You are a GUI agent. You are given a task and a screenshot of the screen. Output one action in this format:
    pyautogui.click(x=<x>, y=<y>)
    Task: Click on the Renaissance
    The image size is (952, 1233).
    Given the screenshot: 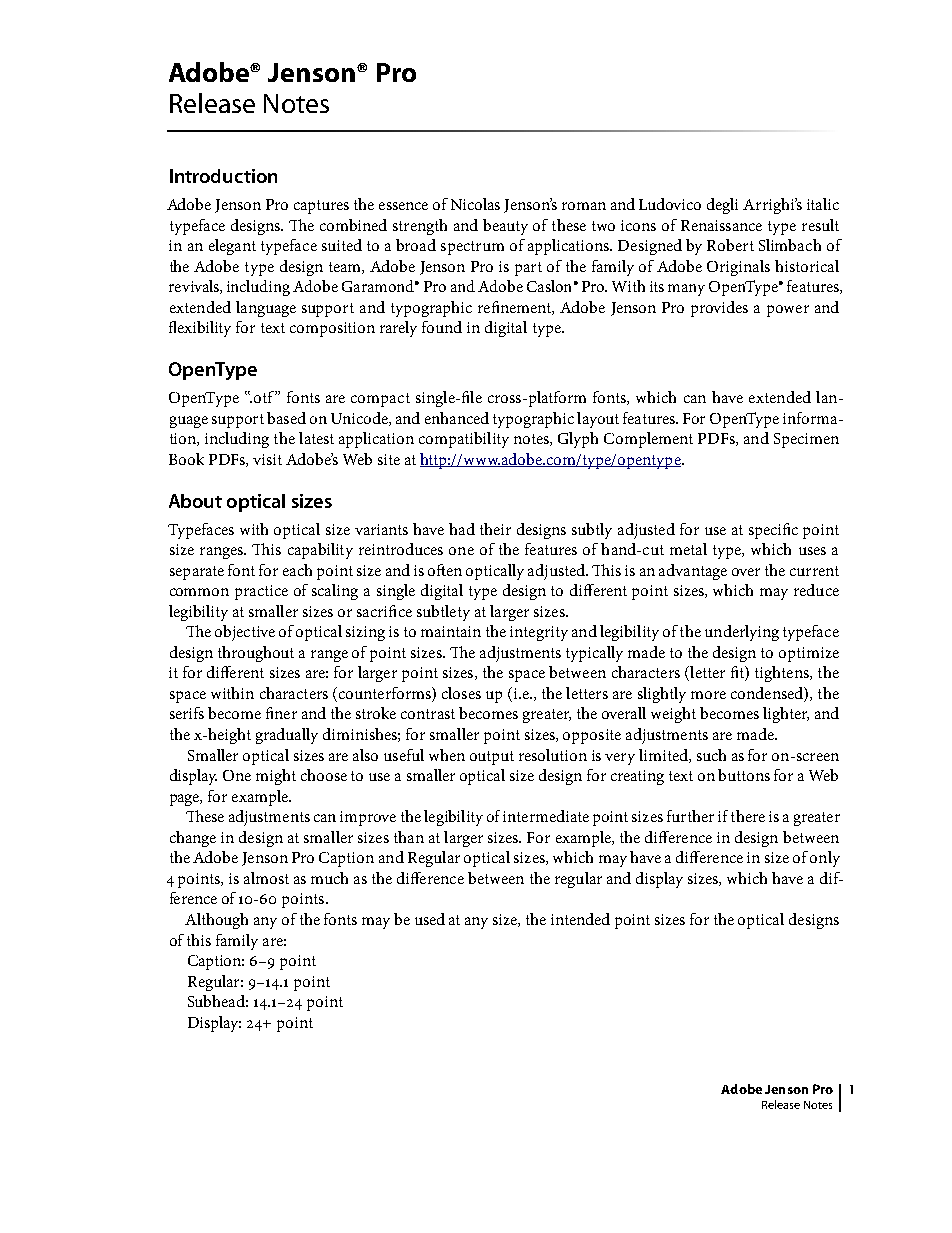 What is the action you would take?
    pyautogui.click(x=721, y=225)
